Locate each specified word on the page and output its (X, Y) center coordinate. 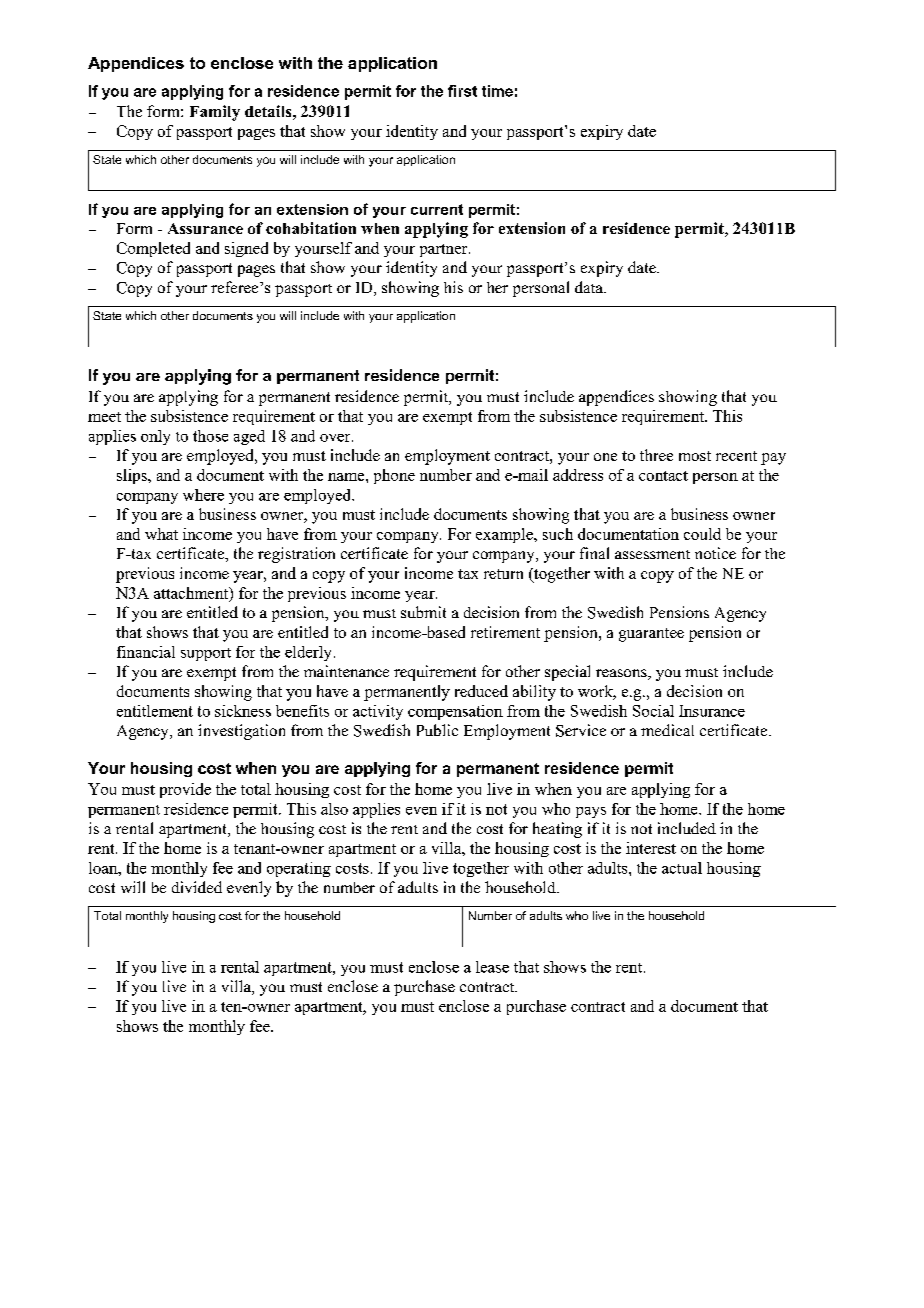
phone (394, 476)
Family (215, 113)
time (497, 91)
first (462, 91)
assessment (652, 554)
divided (197, 887)
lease (492, 967)
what (161, 534)
